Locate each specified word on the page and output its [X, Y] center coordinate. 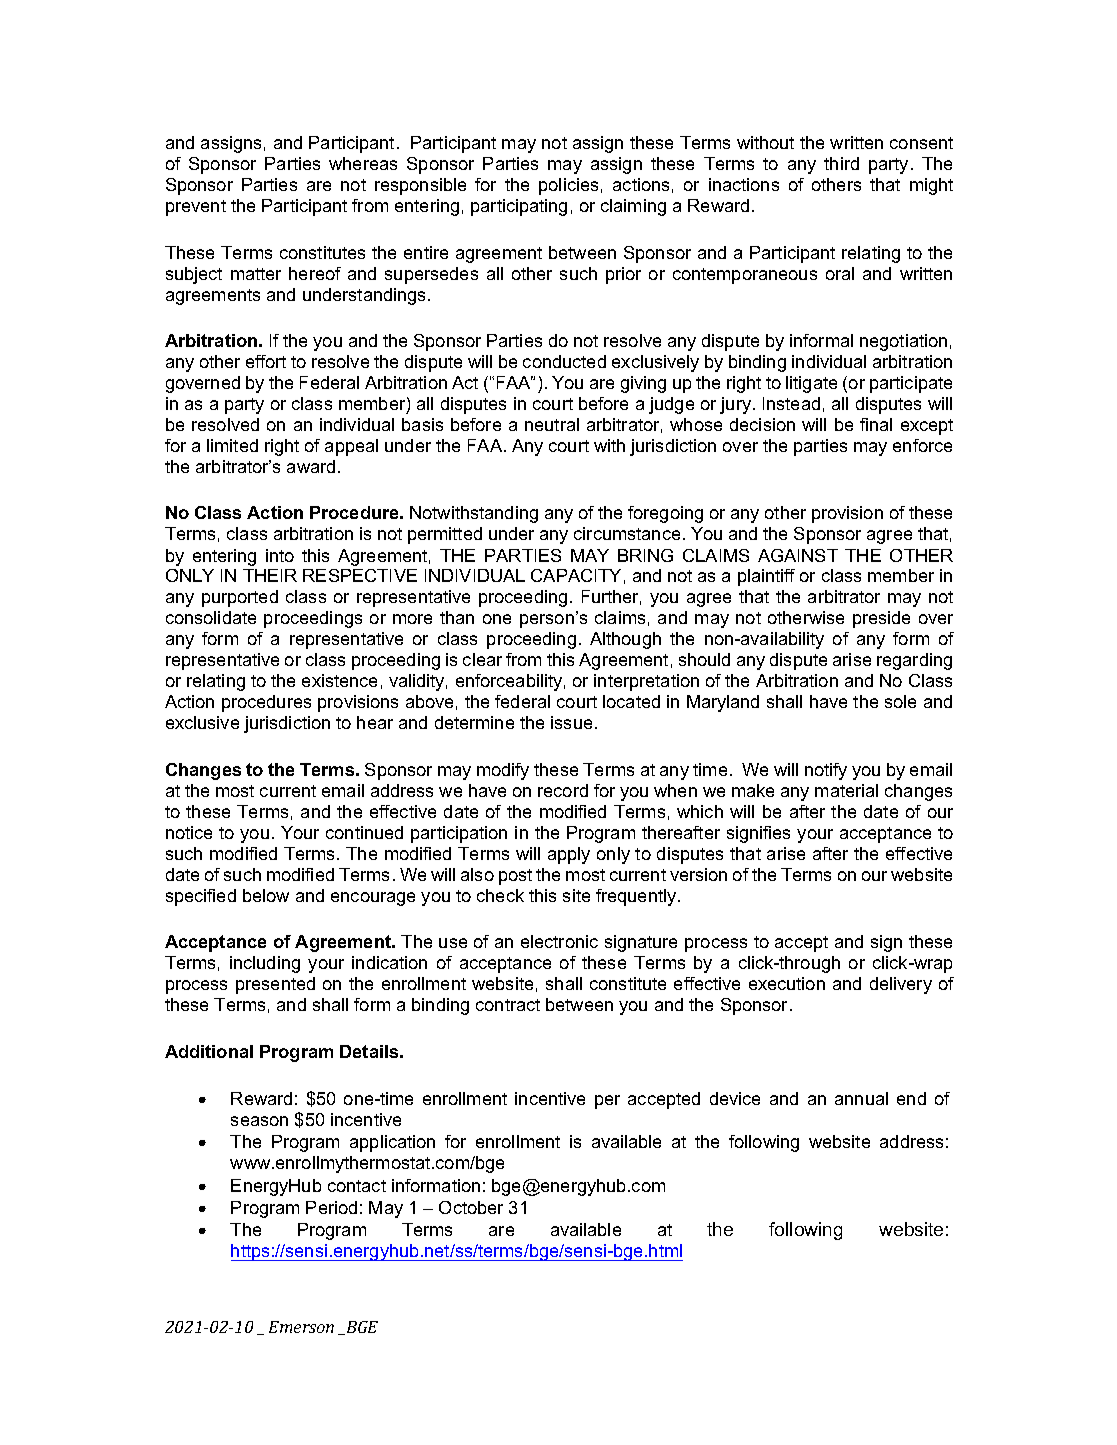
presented [275, 985]
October [471, 1207]
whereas [363, 163]
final [876, 424]
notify [826, 771]
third [841, 163]
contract [508, 1005]
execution [787, 983]
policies [568, 186]
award [311, 466]
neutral [552, 424]
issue [571, 722]
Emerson [301, 1327]
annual [861, 1098]
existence [339, 680]
